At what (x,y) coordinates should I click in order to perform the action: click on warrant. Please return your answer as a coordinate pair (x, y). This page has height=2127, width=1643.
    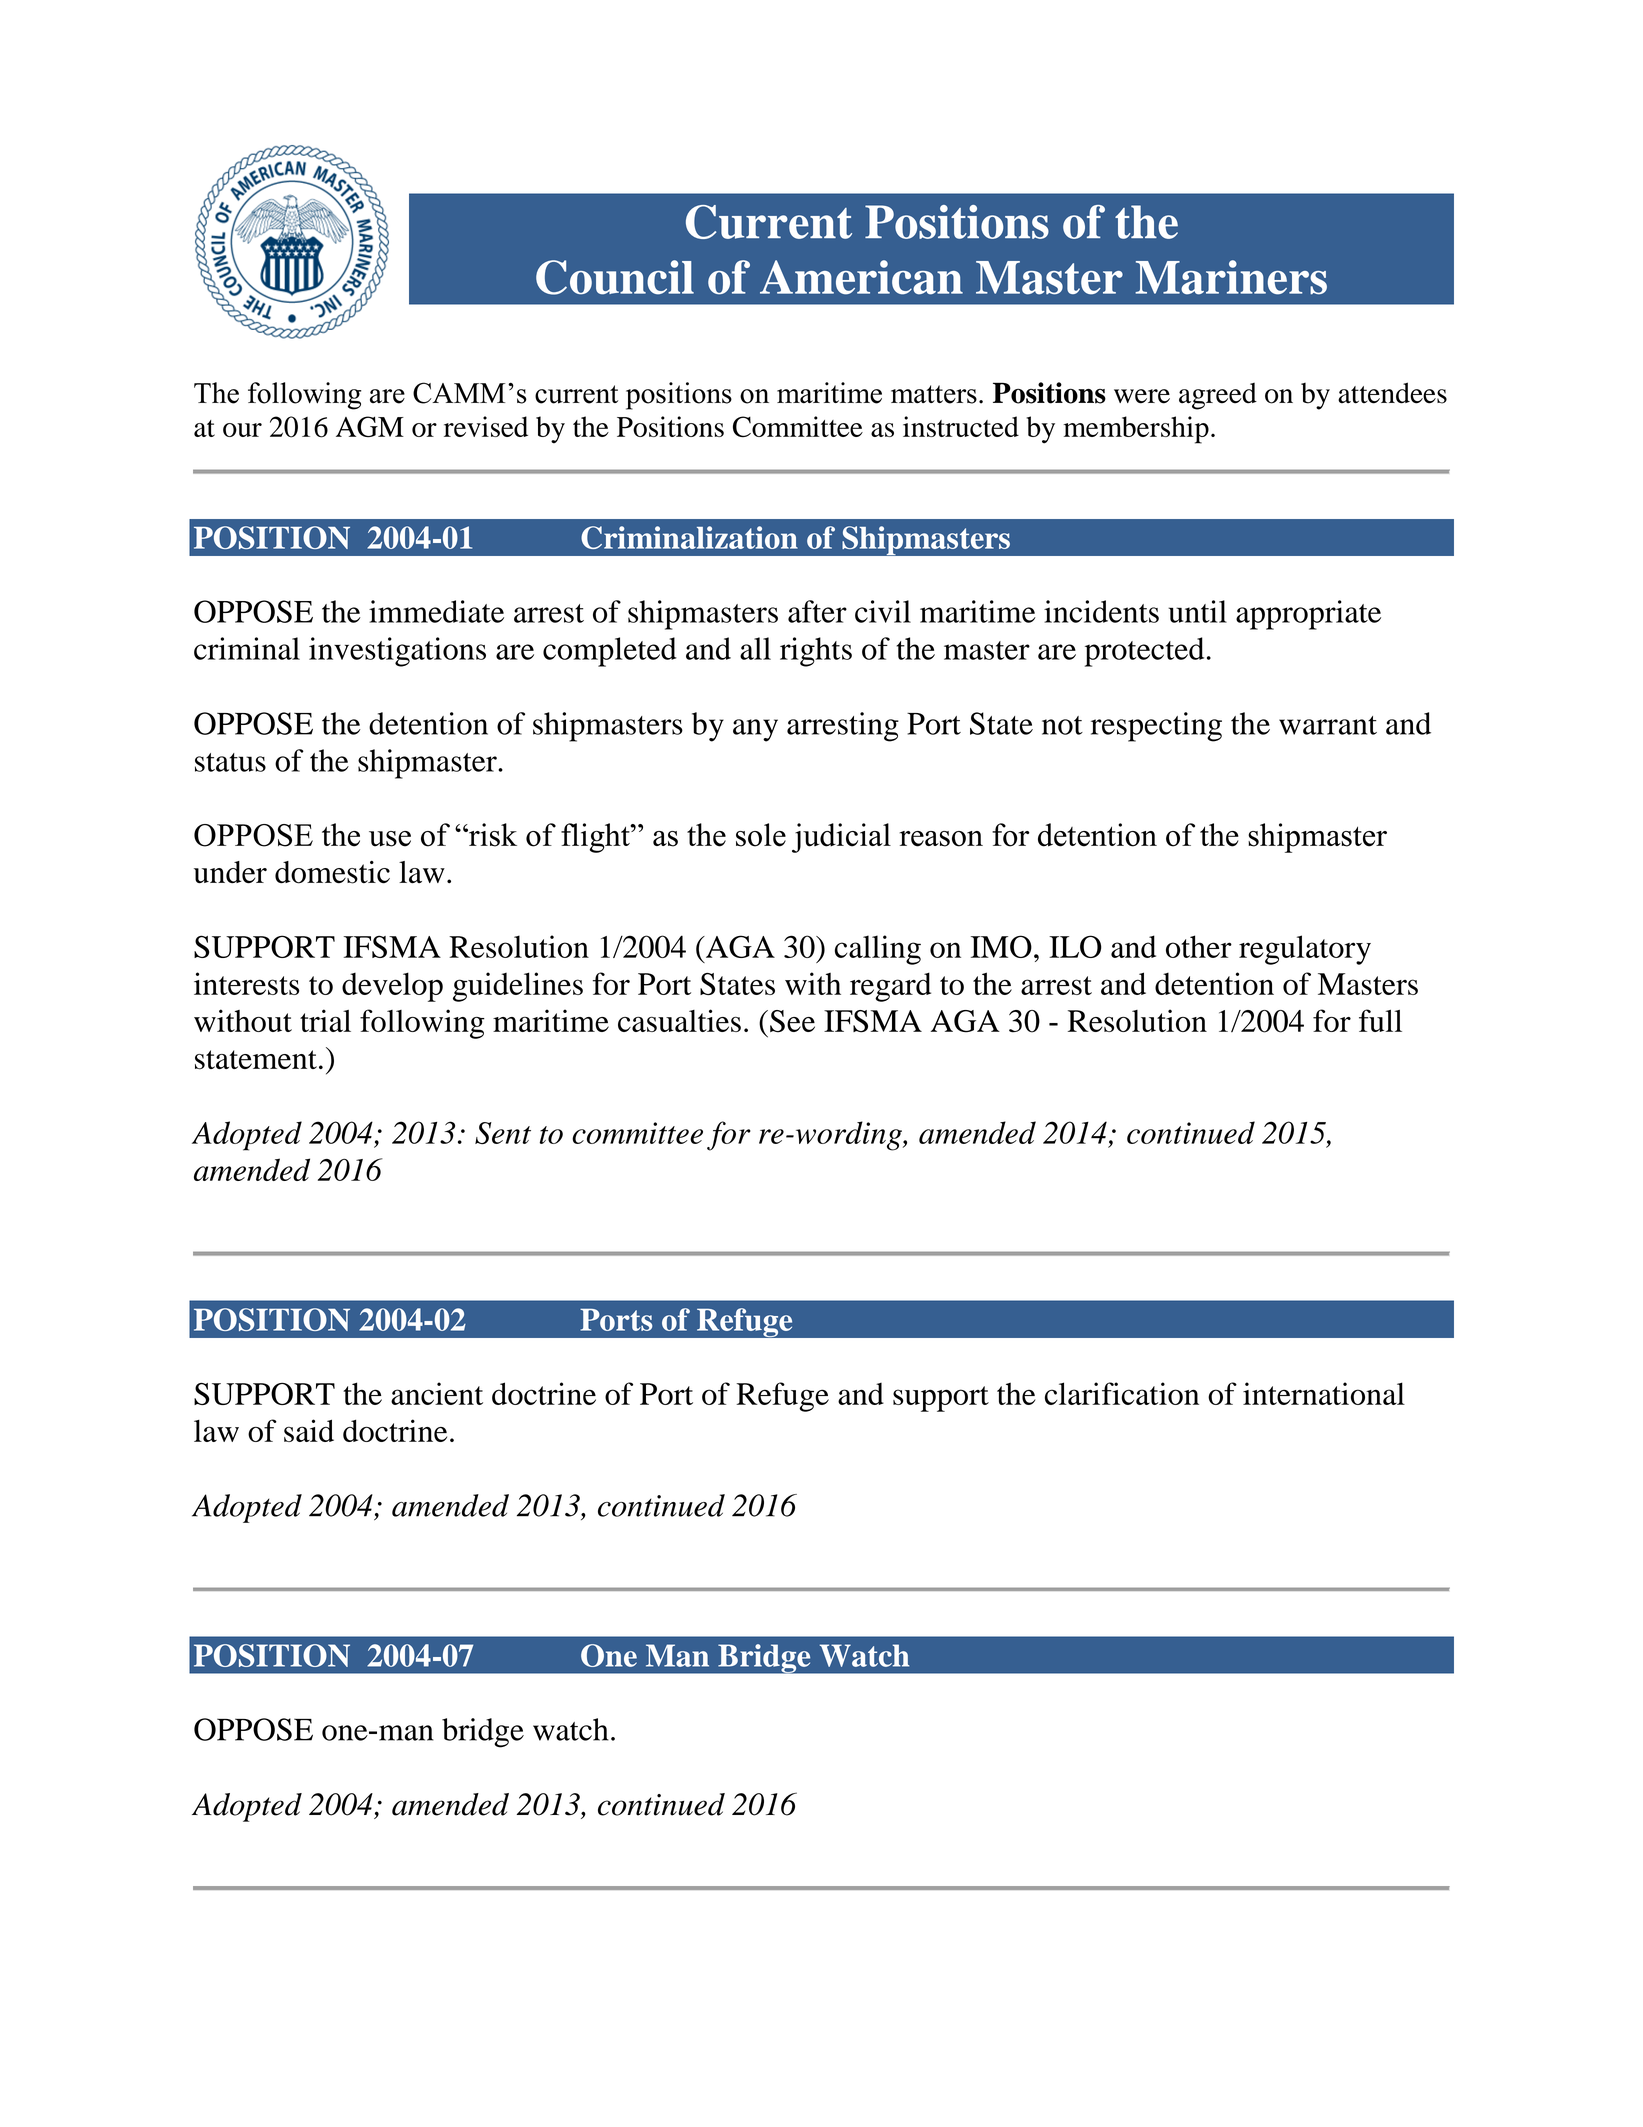
    Looking at the image, I should click on (1328, 725).
